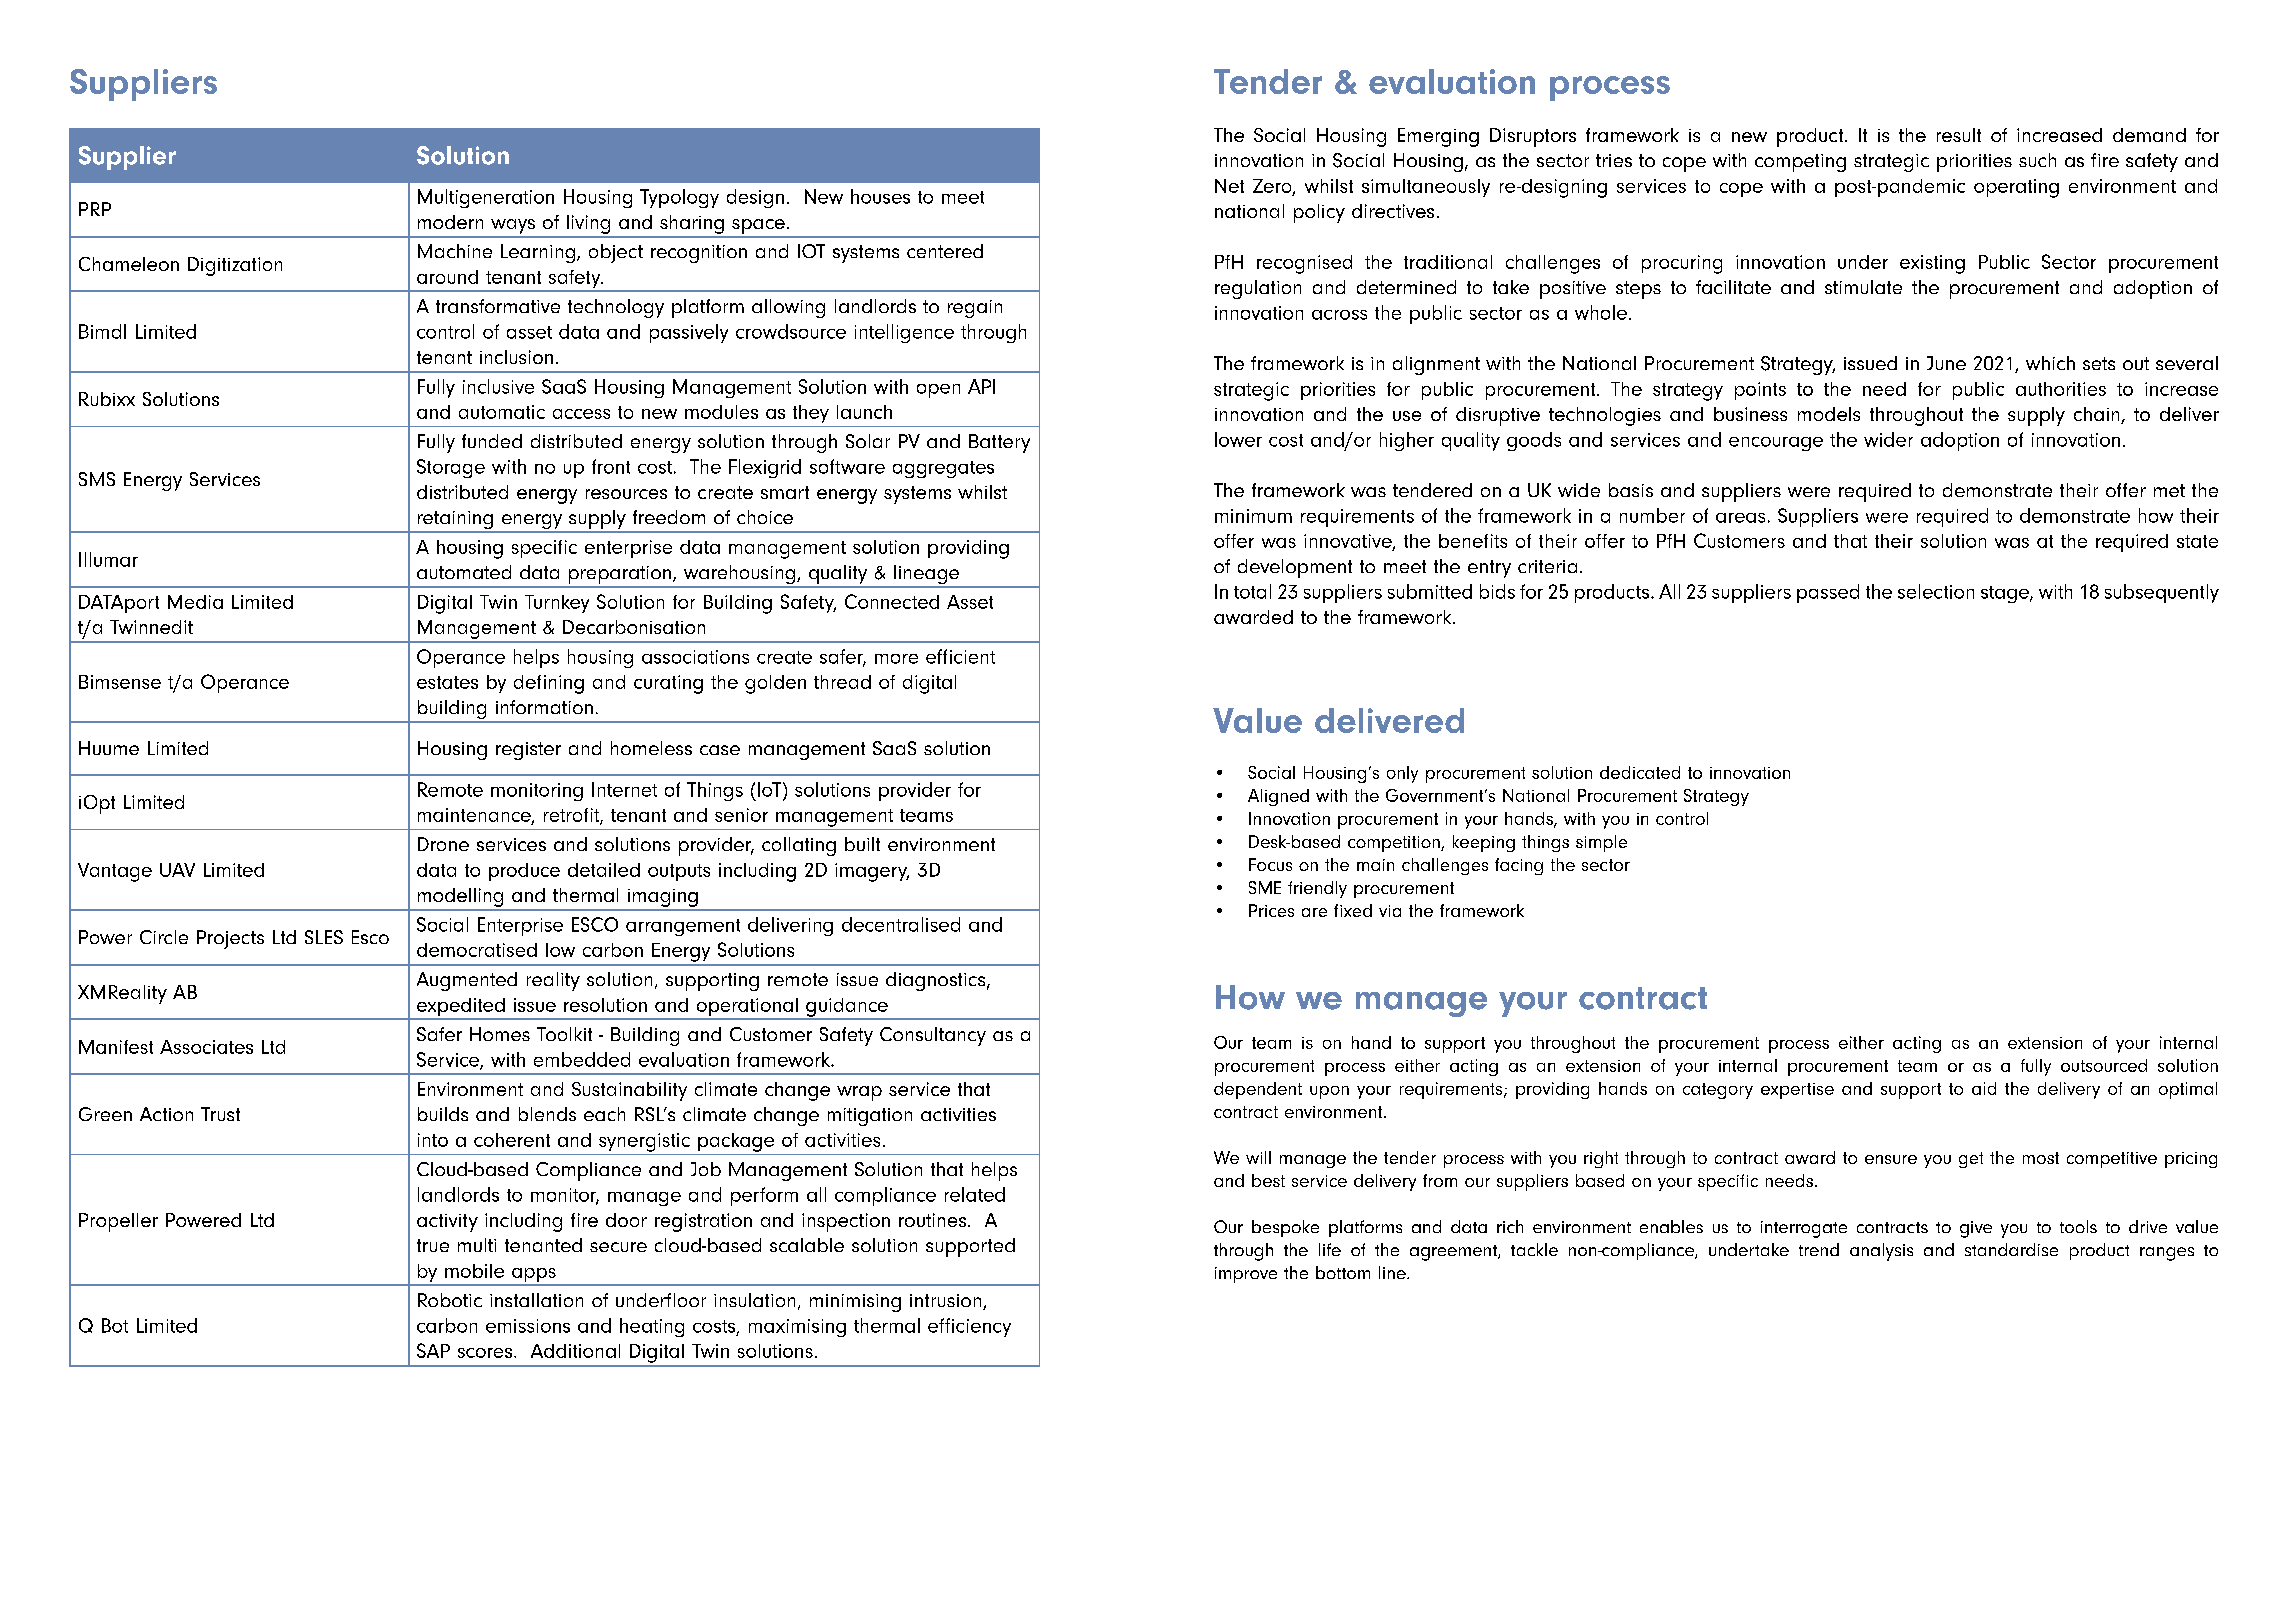 The height and width of the screenshot is (1618, 2288). I want to click on Robotic, so click(450, 1300).
